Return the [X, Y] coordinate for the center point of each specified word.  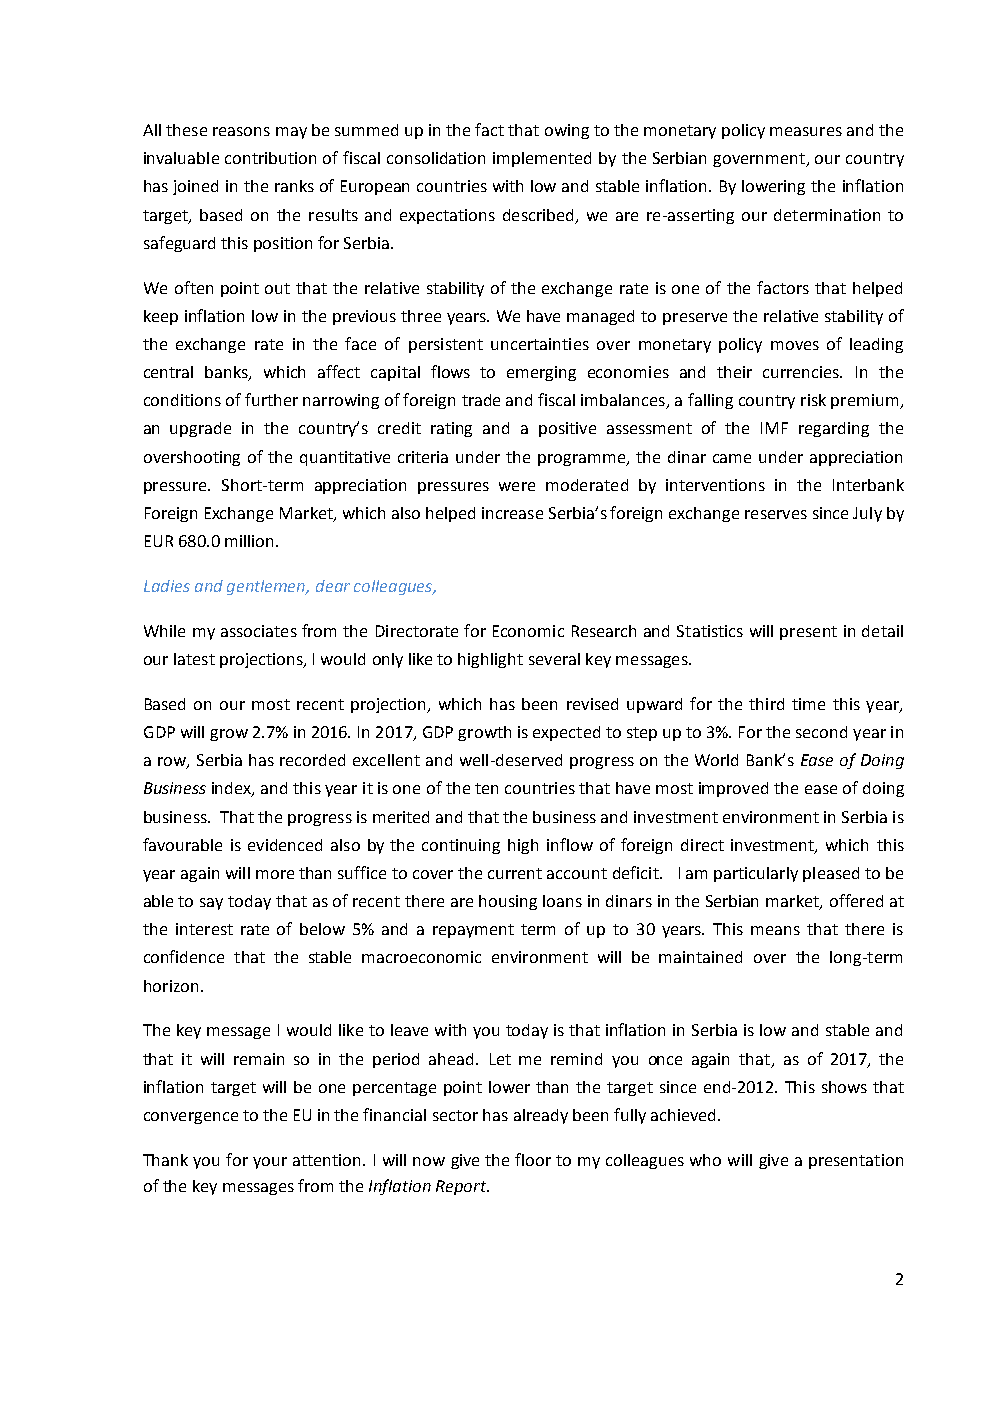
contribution [270, 158]
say [211, 904]
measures [806, 131]
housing [508, 902]
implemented [542, 159]
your [270, 1163]
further [271, 399]
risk [813, 400]
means [775, 930]
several [554, 659]
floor [533, 1159]
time [808, 704]
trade [481, 400]
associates [259, 631]
